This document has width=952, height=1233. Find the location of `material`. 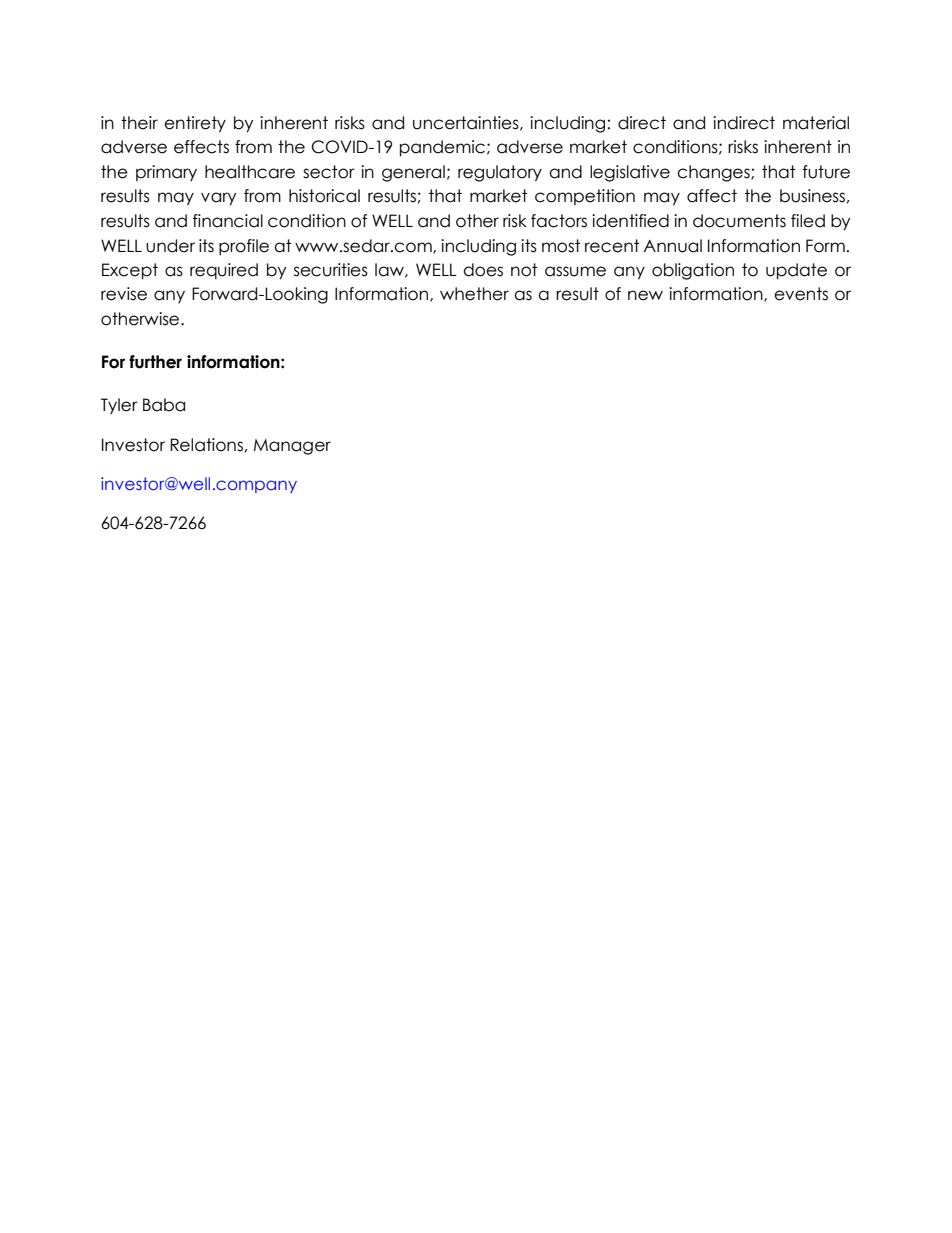

material is located at coordinates (816, 123).
